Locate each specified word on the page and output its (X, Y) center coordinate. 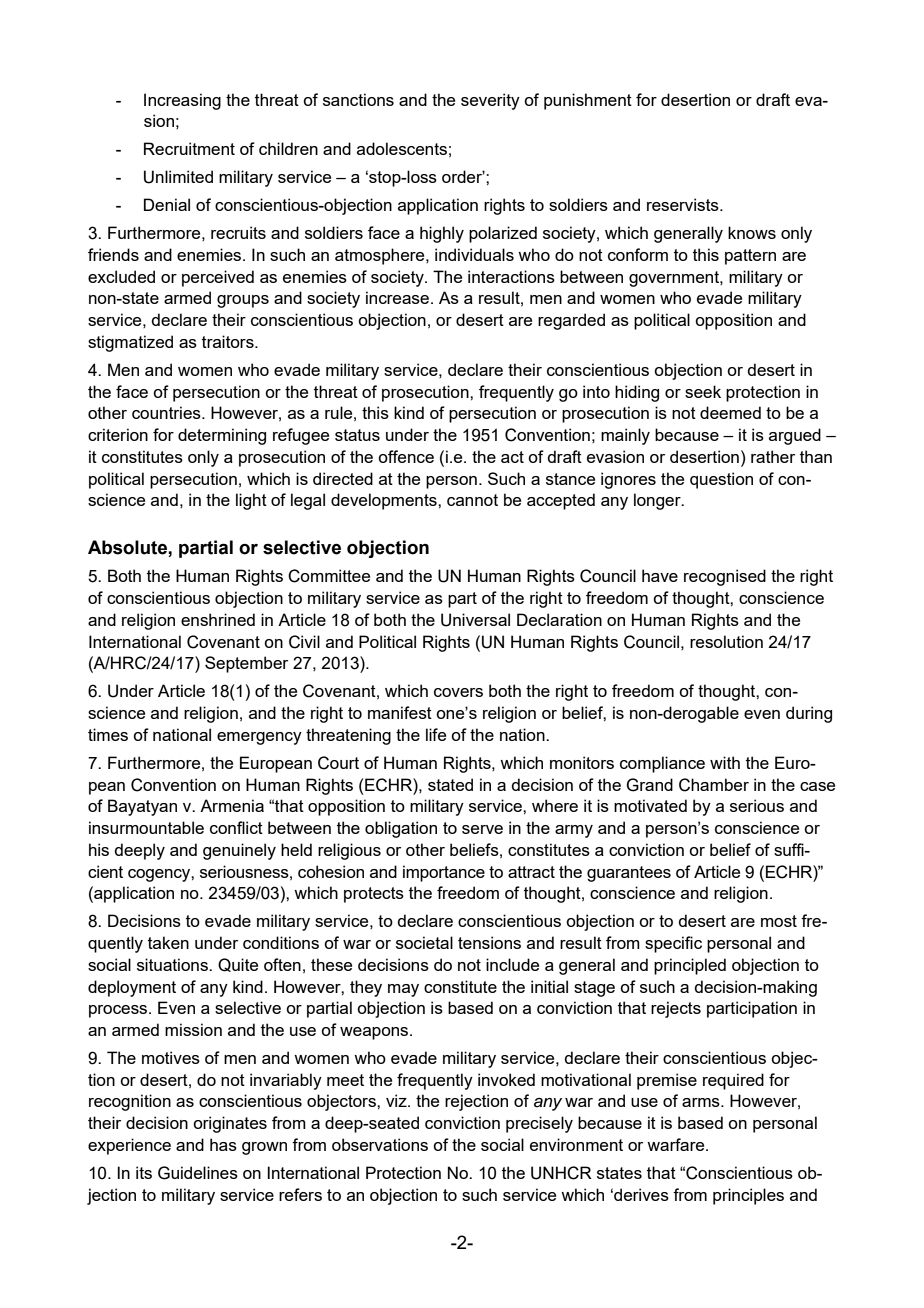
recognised (725, 577)
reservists (684, 204)
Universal (475, 620)
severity (490, 101)
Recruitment (189, 148)
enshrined (218, 619)
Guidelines (198, 1173)
